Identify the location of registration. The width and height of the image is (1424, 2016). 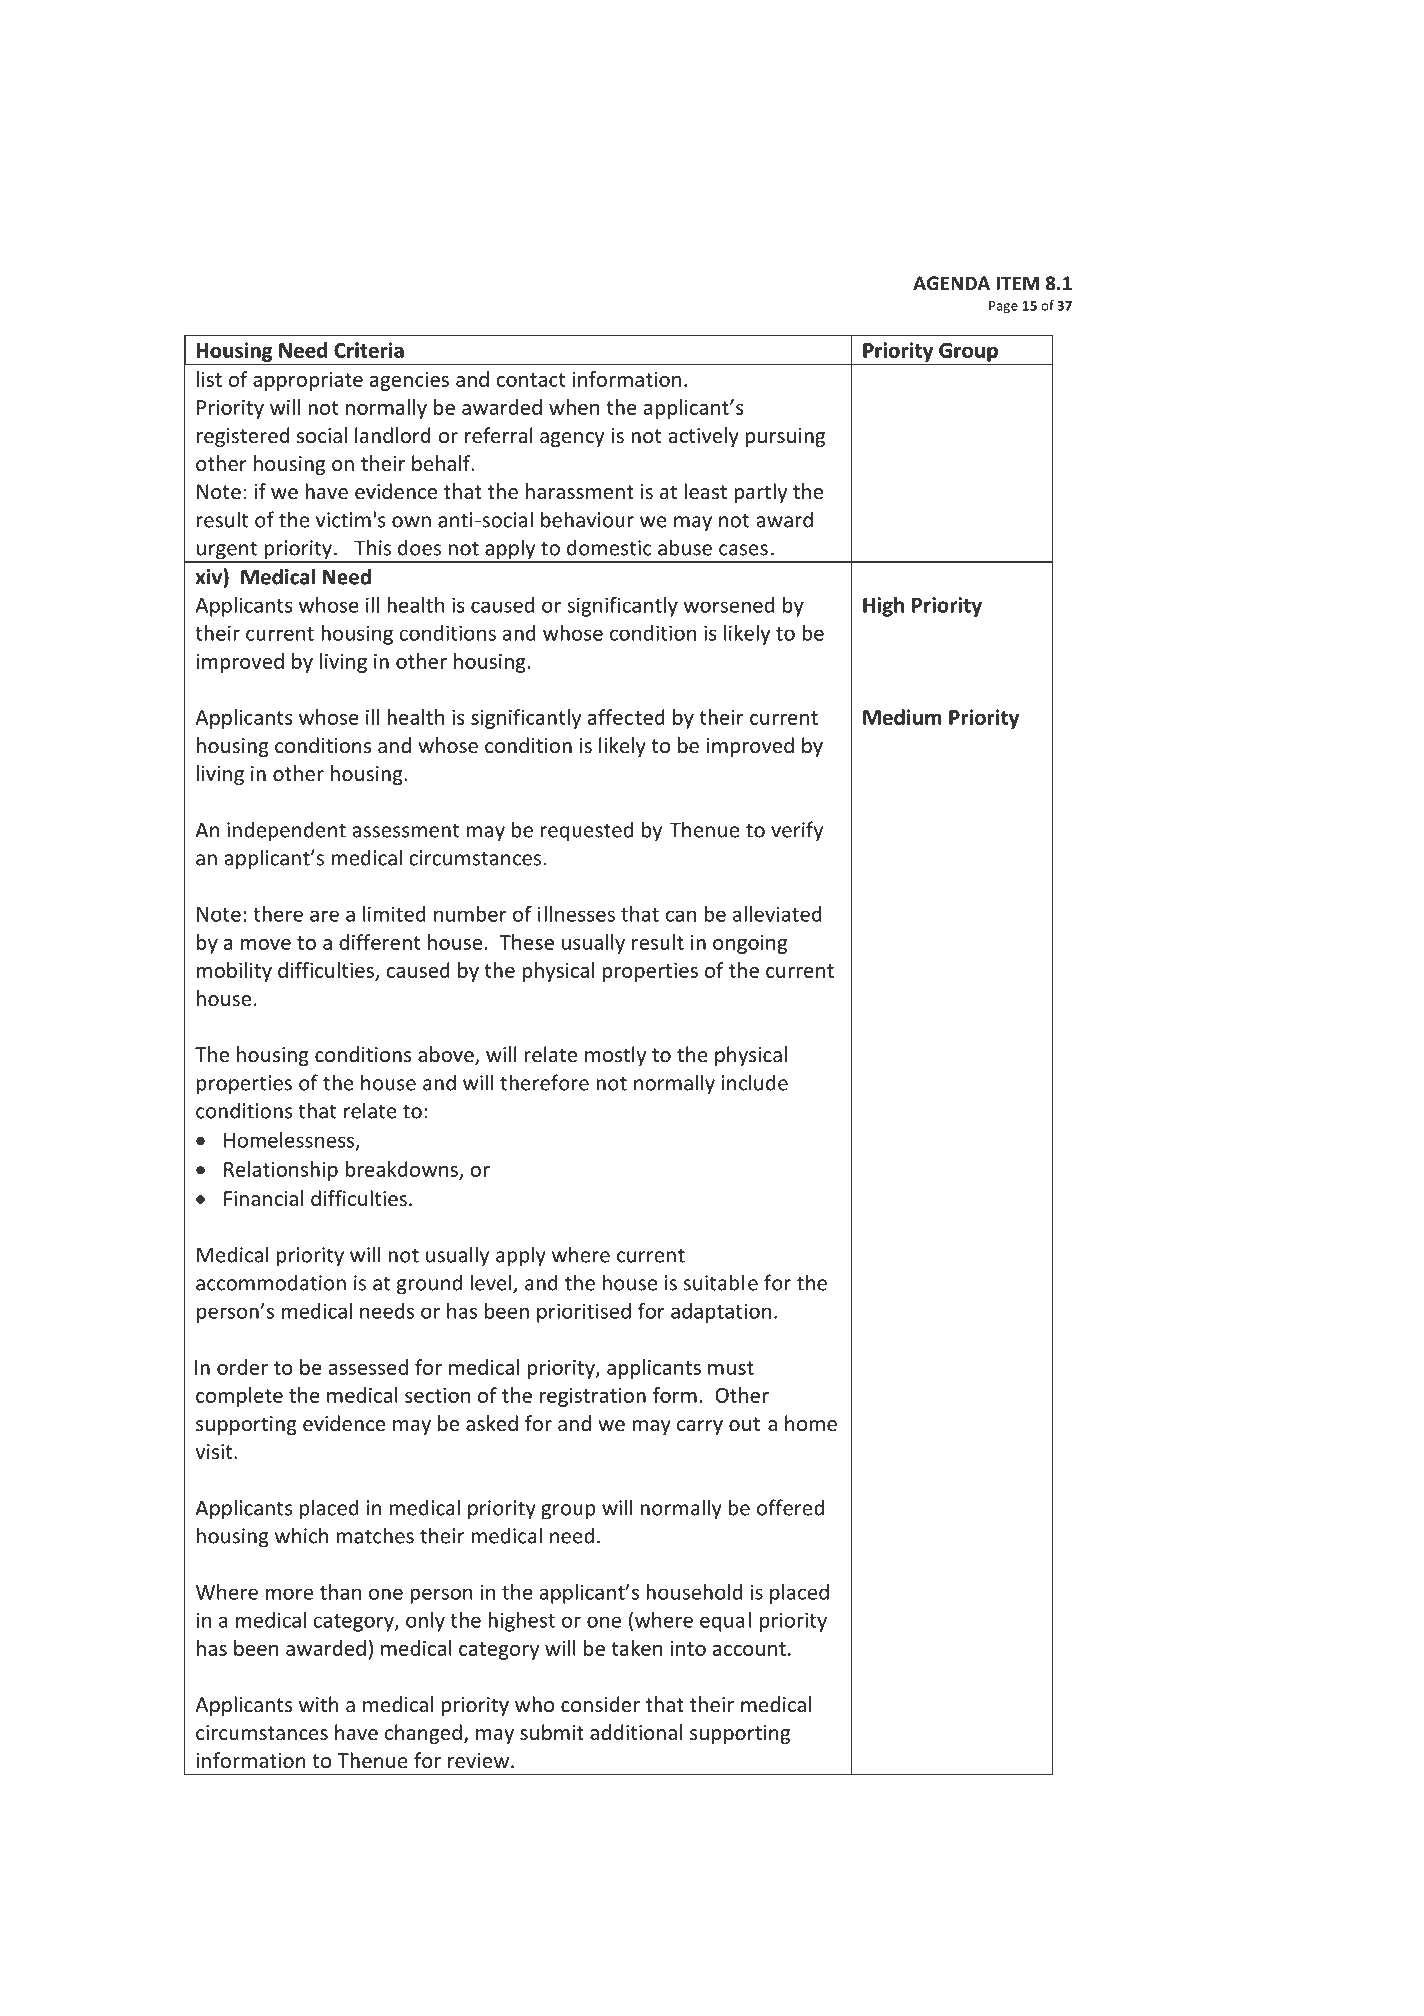
(593, 1397).
